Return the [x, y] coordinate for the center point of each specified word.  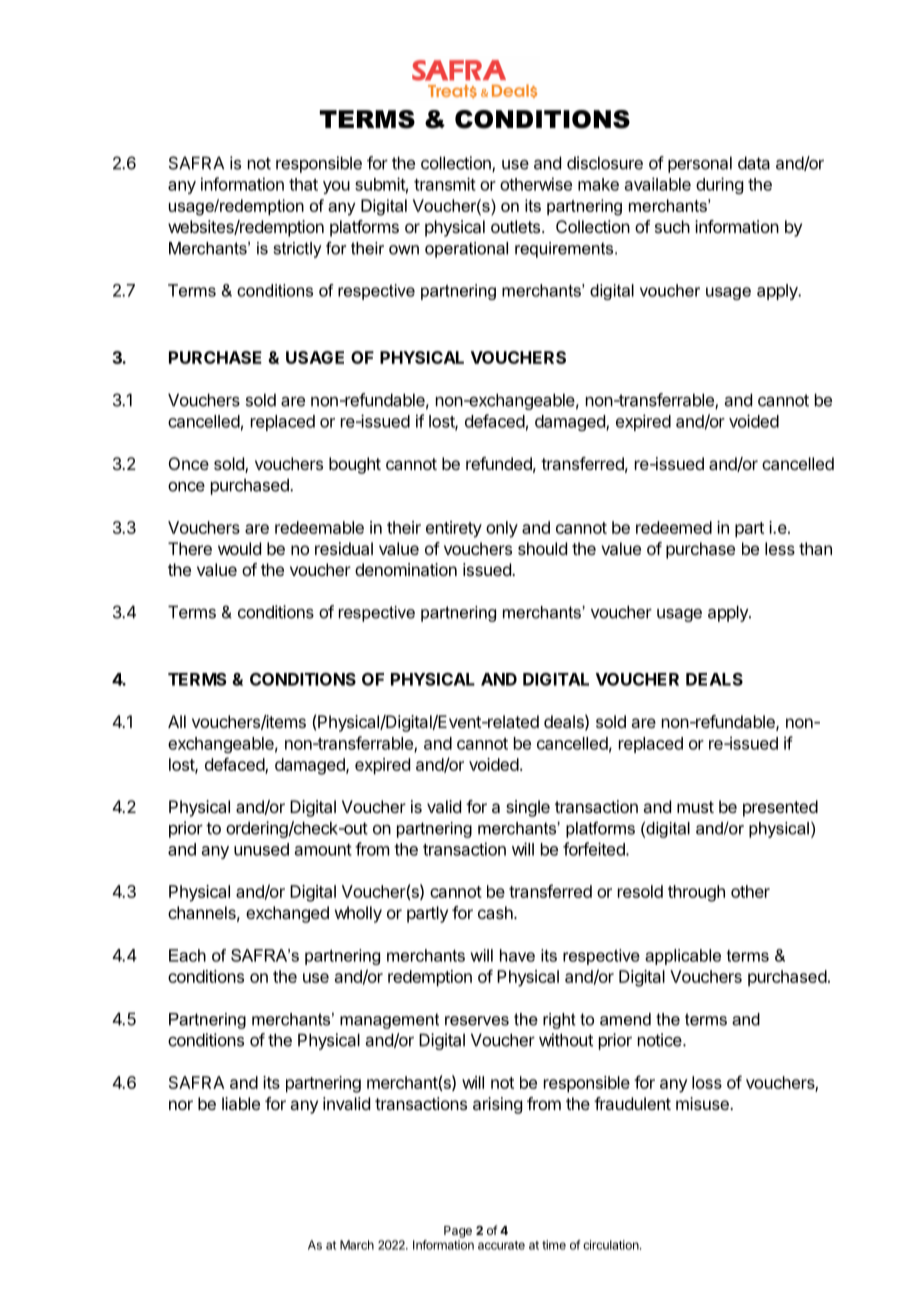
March [357, 1245]
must [695, 807]
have [517, 955]
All [177, 721]
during [719, 185]
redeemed [674, 527]
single [528, 808]
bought [355, 465]
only [502, 529]
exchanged [287, 914]
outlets [515, 226]
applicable [683, 957]
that [303, 184]
